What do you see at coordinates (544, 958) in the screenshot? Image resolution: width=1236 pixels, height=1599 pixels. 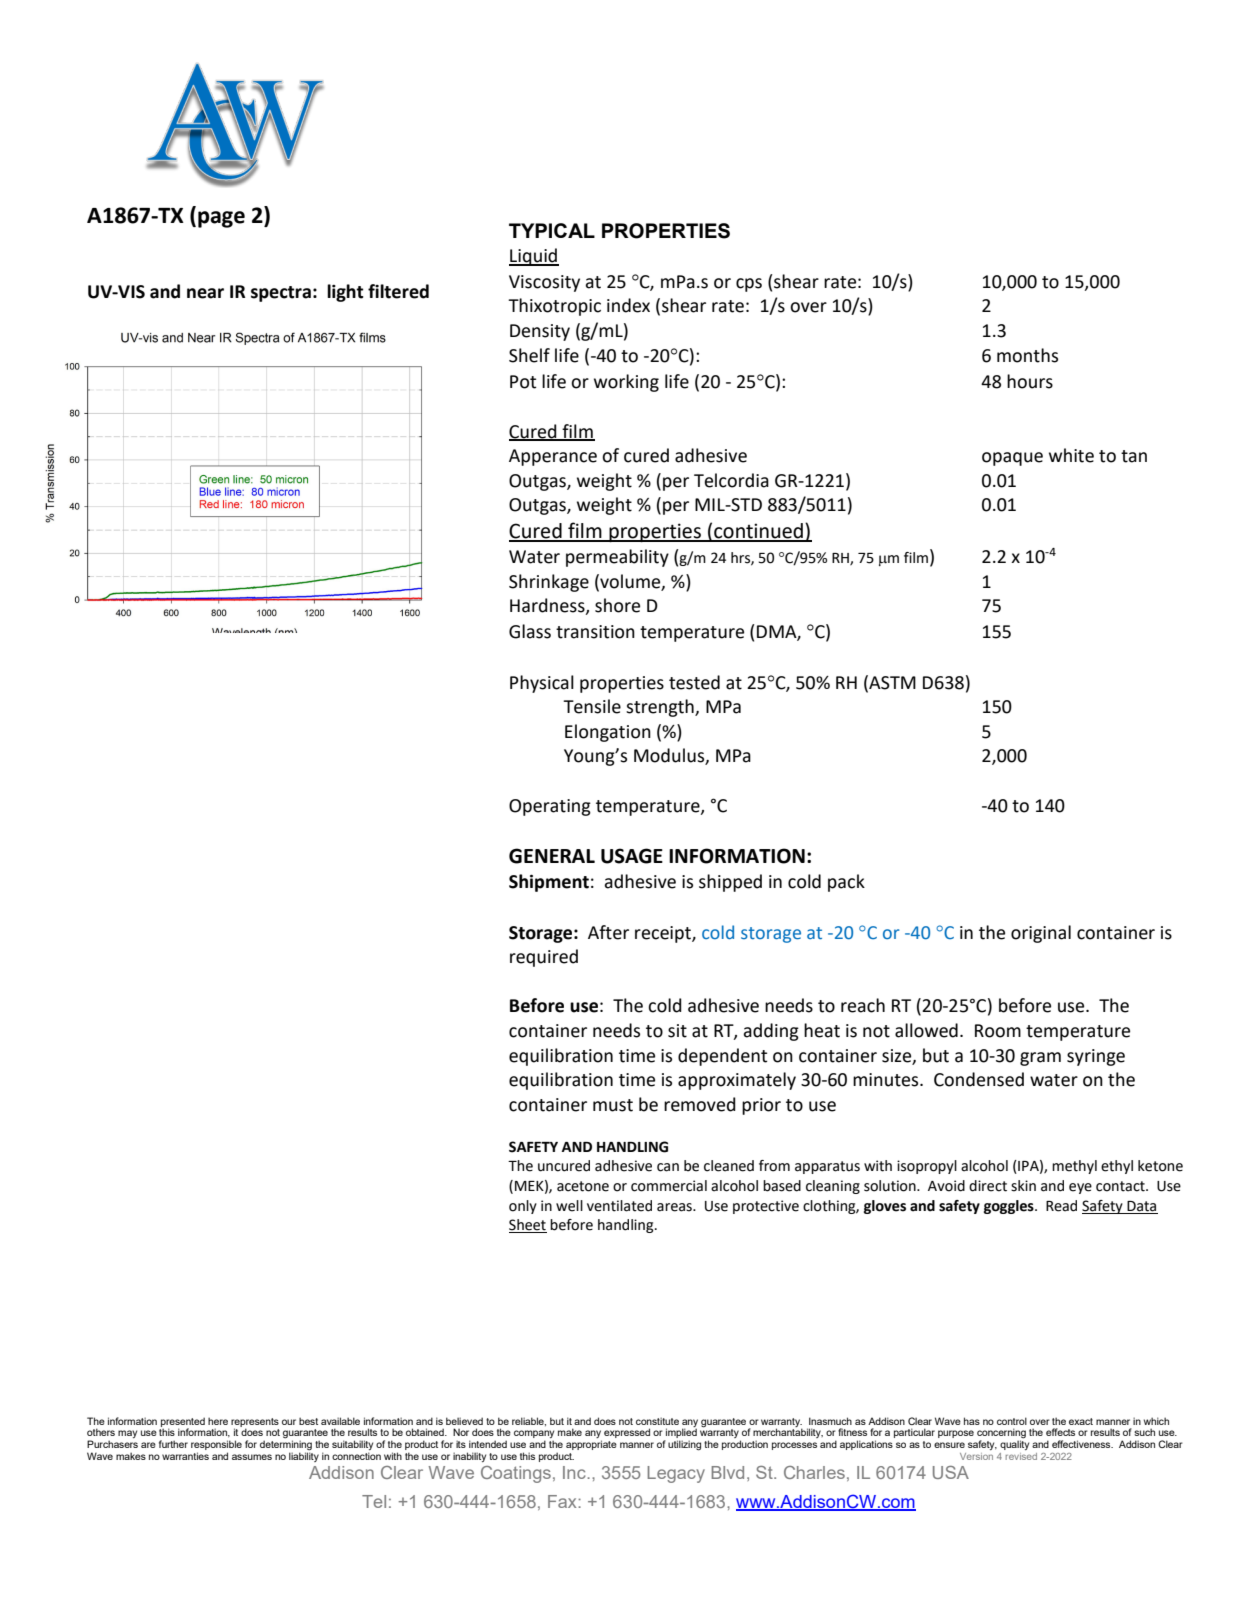 I see `required` at bounding box center [544, 958].
